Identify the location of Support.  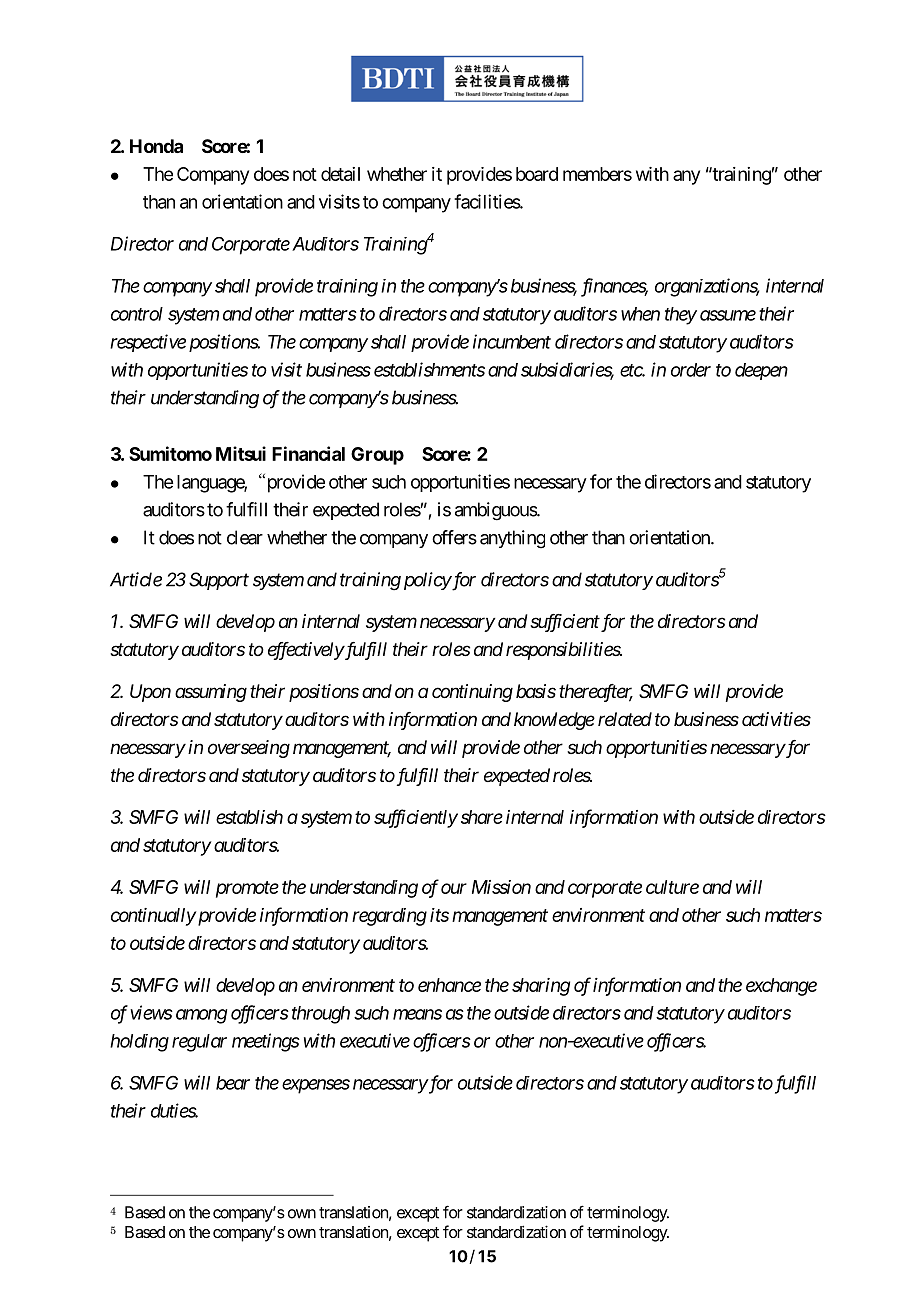
(219, 581).
